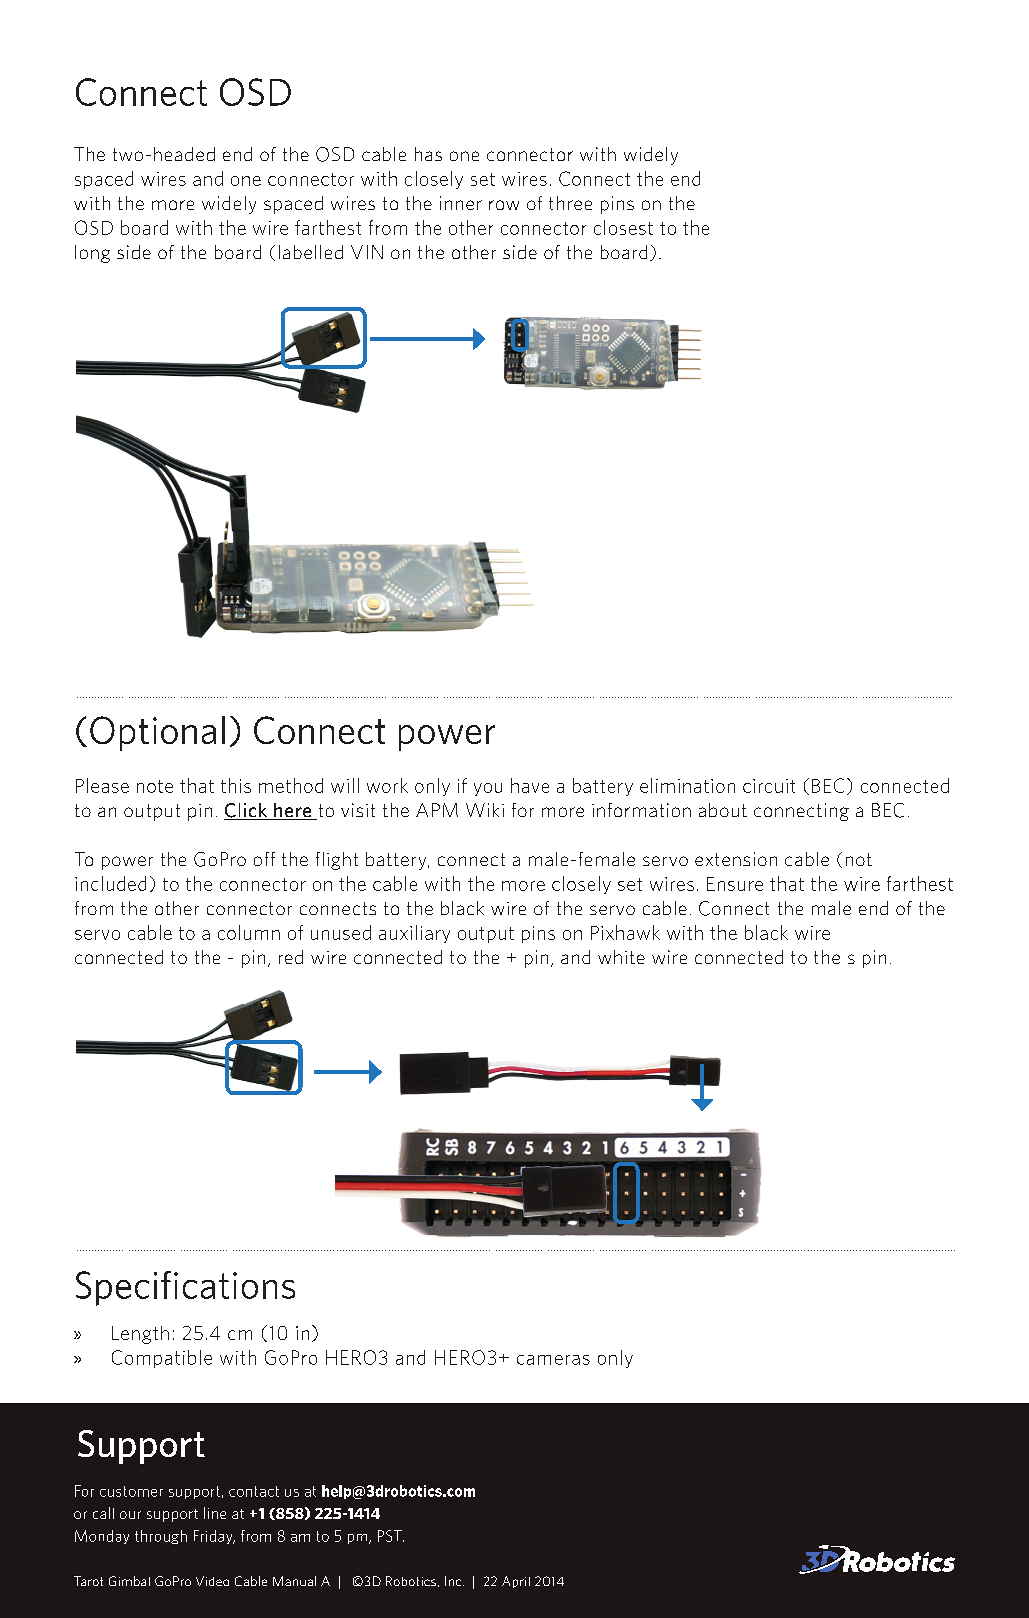  Describe the element at coordinates (687, 785) in the image. I see `elimination` at that location.
